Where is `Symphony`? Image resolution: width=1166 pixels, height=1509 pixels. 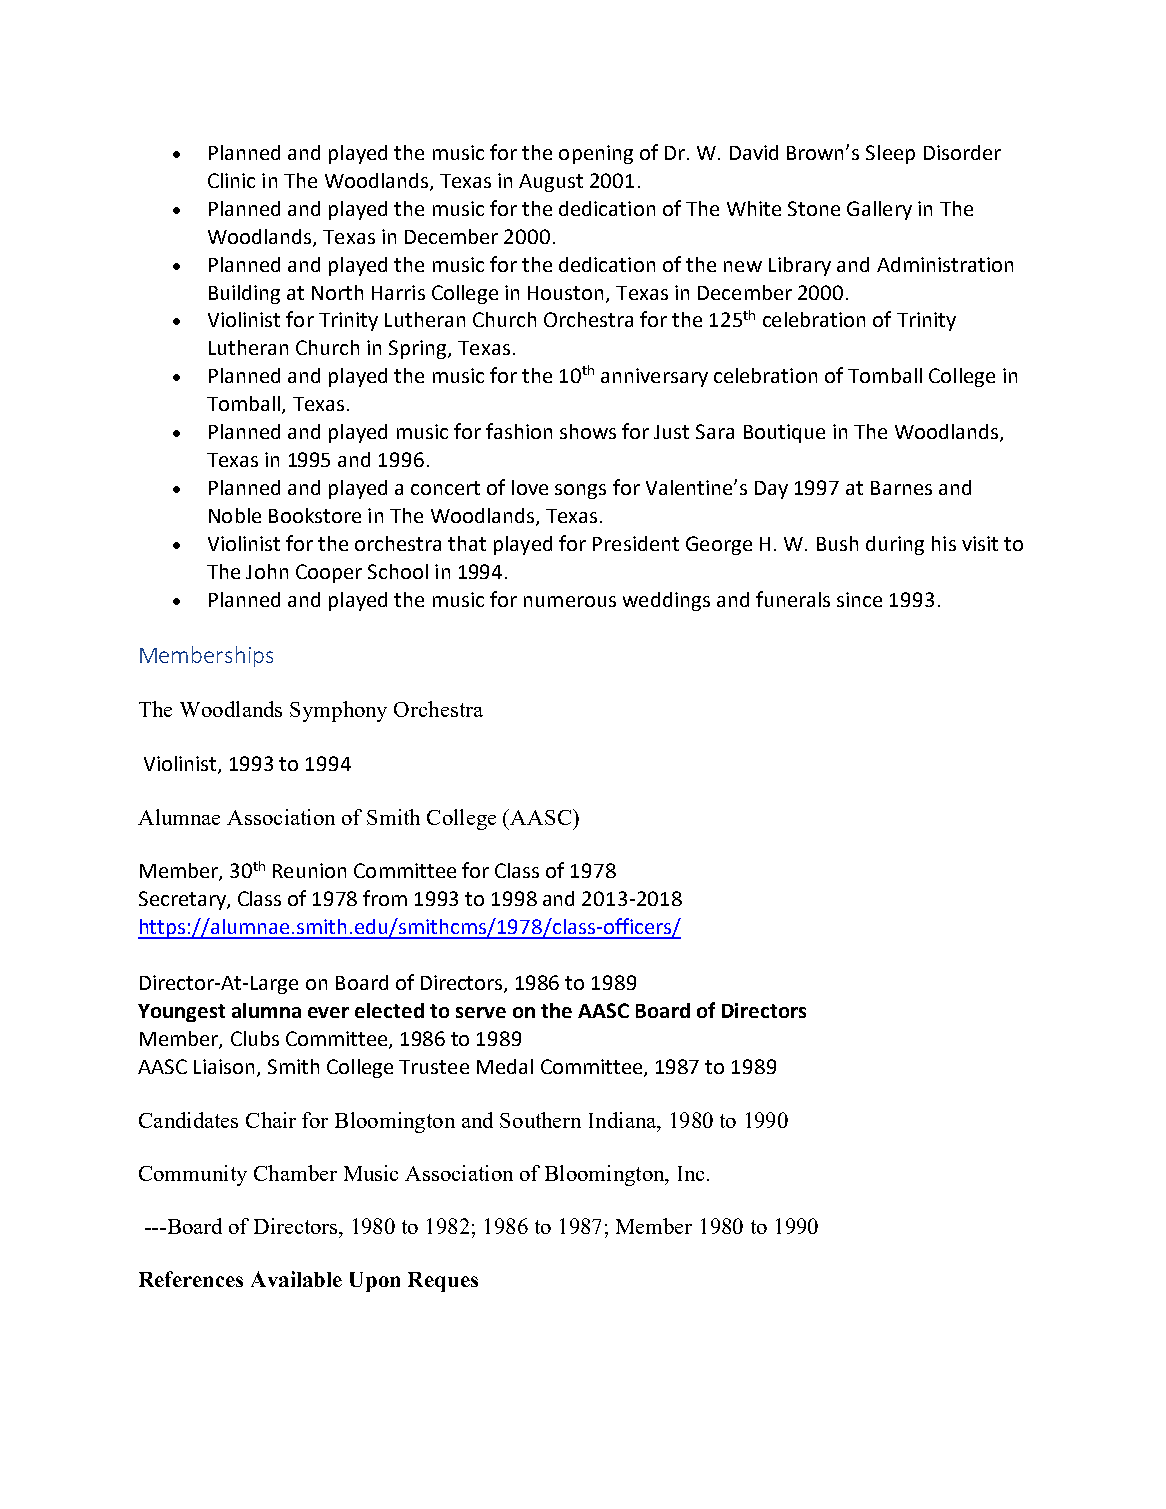
Symphony is located at coordinates (338, 711).
